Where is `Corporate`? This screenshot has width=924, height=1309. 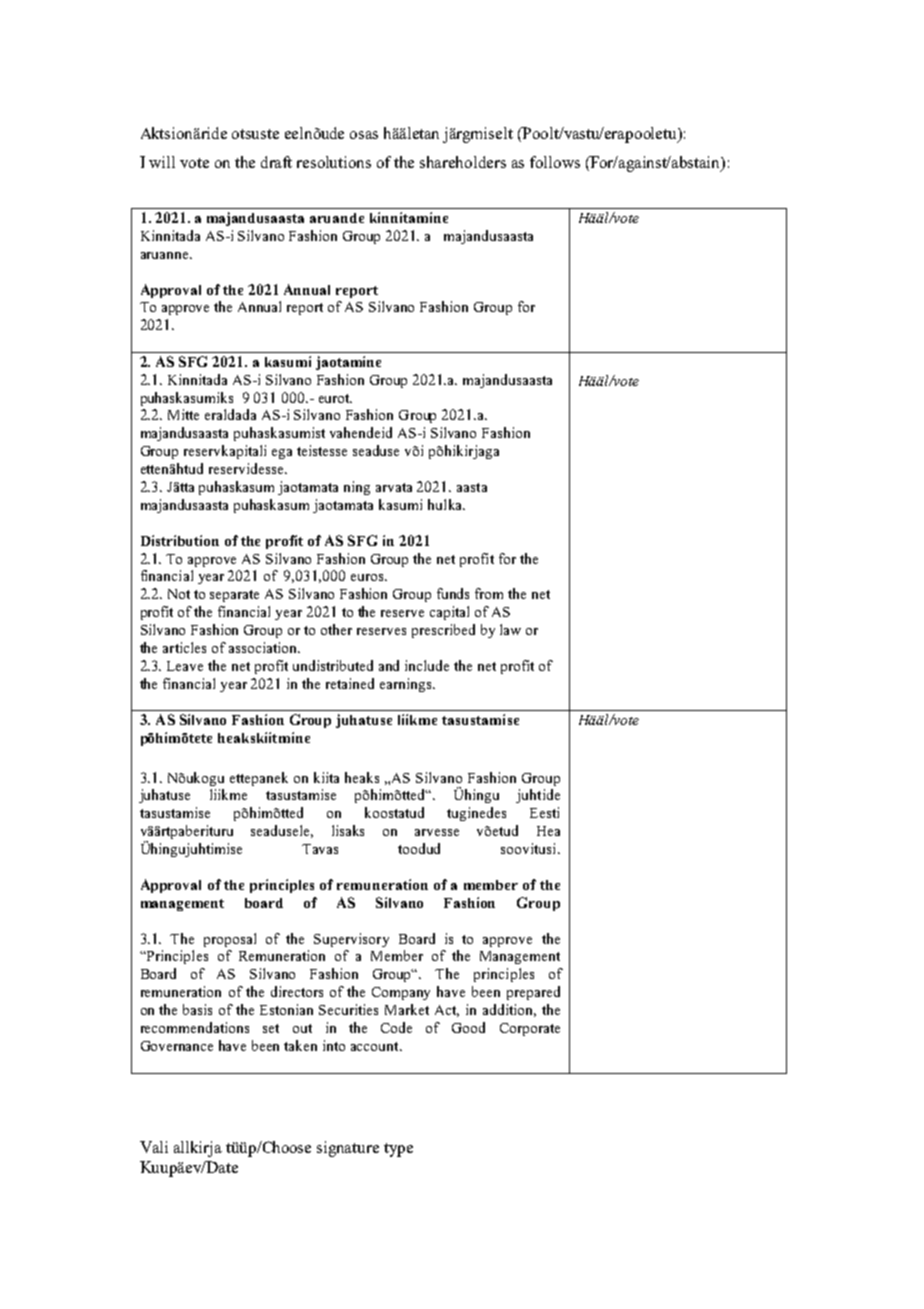 Corporate is located at coordinates (530, 1029).
